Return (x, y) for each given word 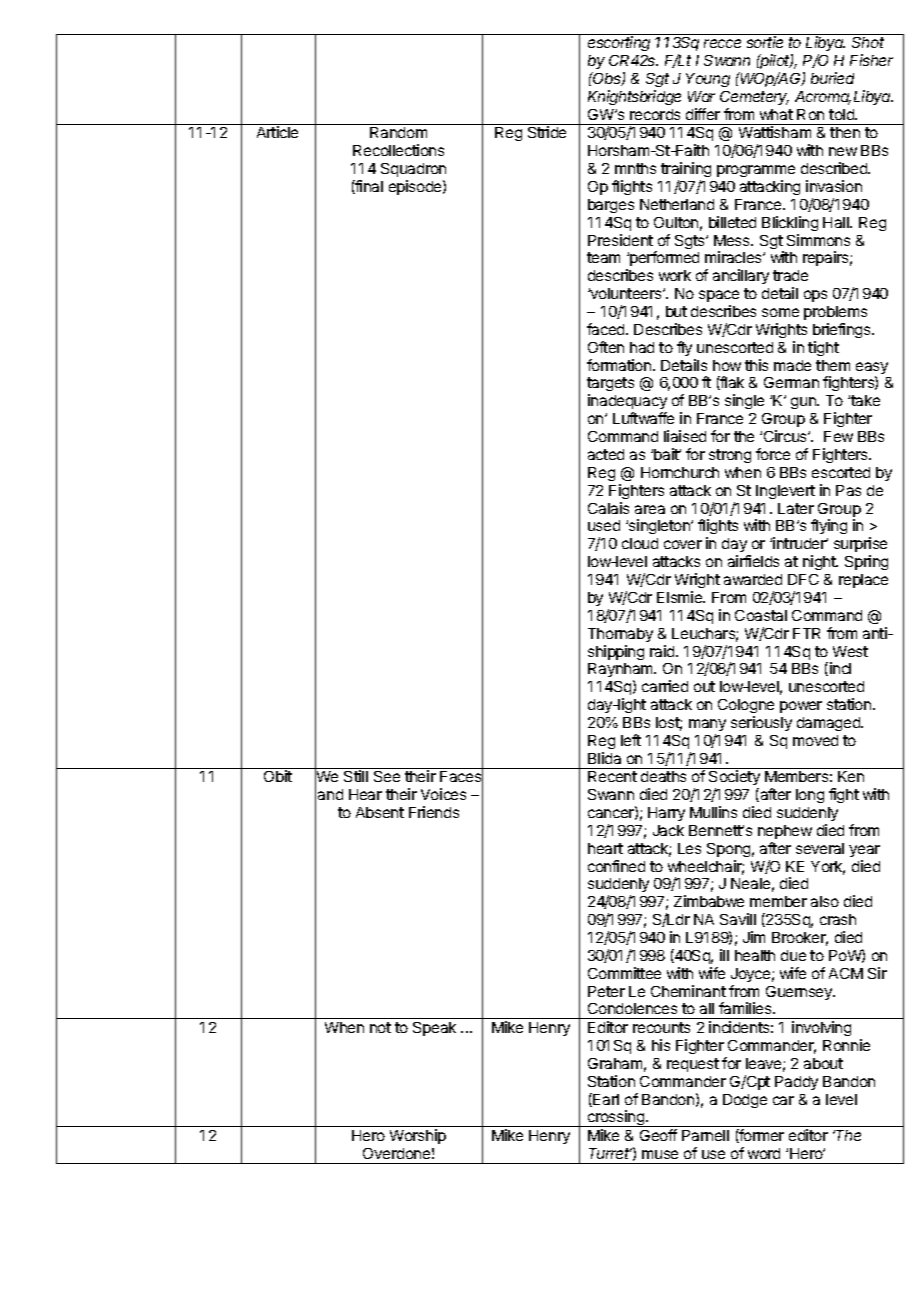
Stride (547, 132)
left (631, 740)
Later (796, 508)
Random (398, 132)
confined (616, 866)
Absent (380, 812)
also (825, 901)
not (380, 1027)
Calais (608, 508)
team (603, 257)
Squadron (413, 170)
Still (356, 776)
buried (832, 78)
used (604, 525)
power (801, 707)
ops (815, 296)
